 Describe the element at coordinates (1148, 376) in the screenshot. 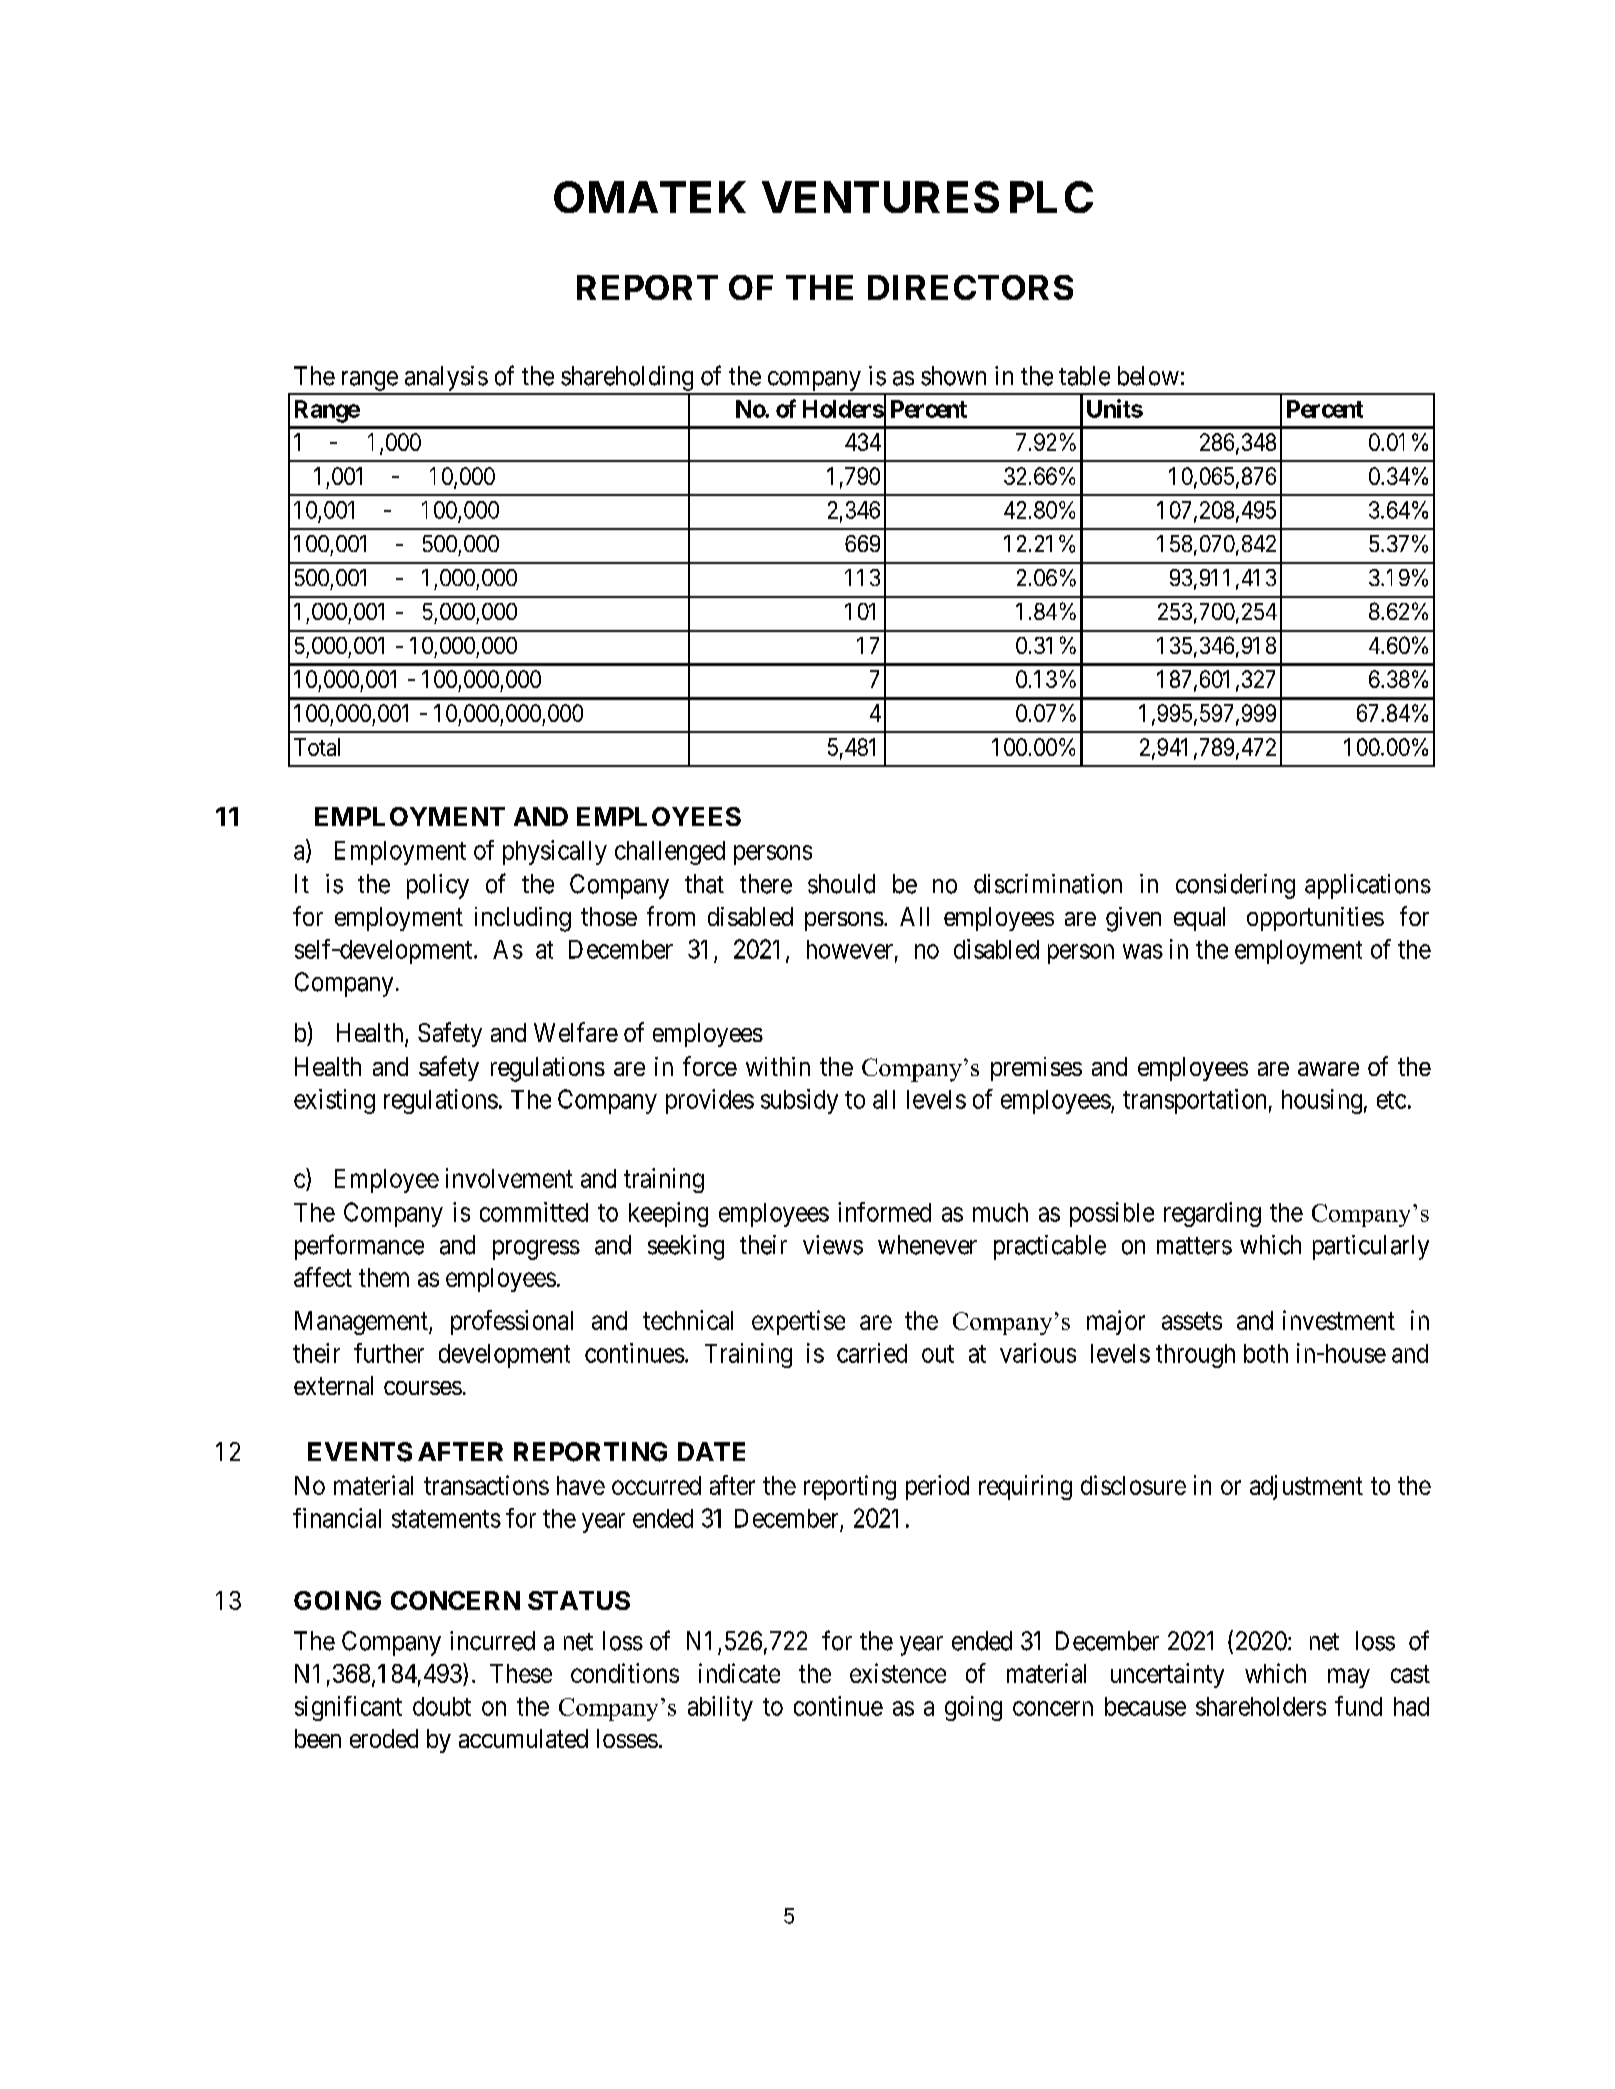

I see `below` at that location.
